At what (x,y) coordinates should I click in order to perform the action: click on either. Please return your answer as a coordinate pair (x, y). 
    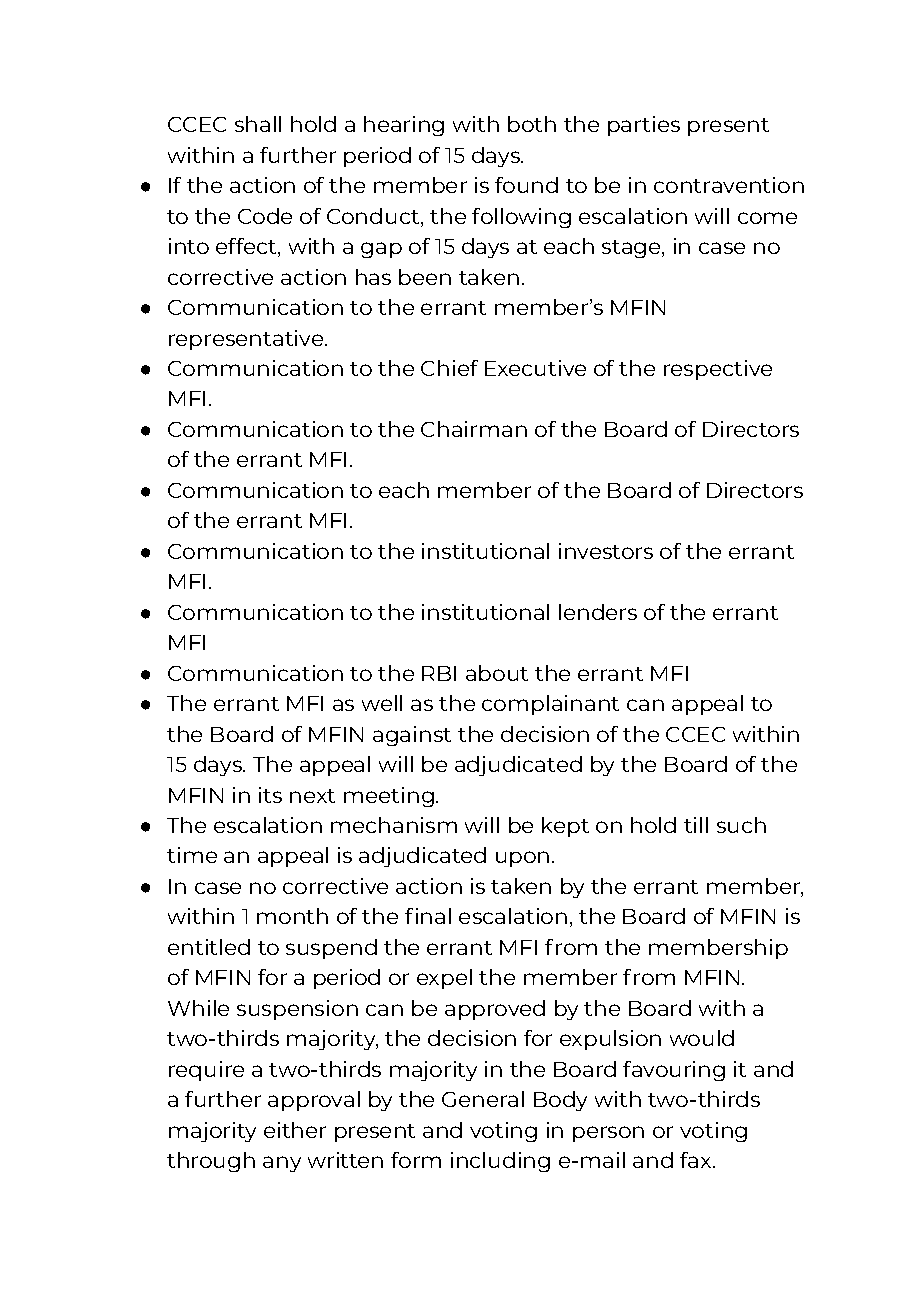
    Looking at the image, I should click on (295, 1130).
